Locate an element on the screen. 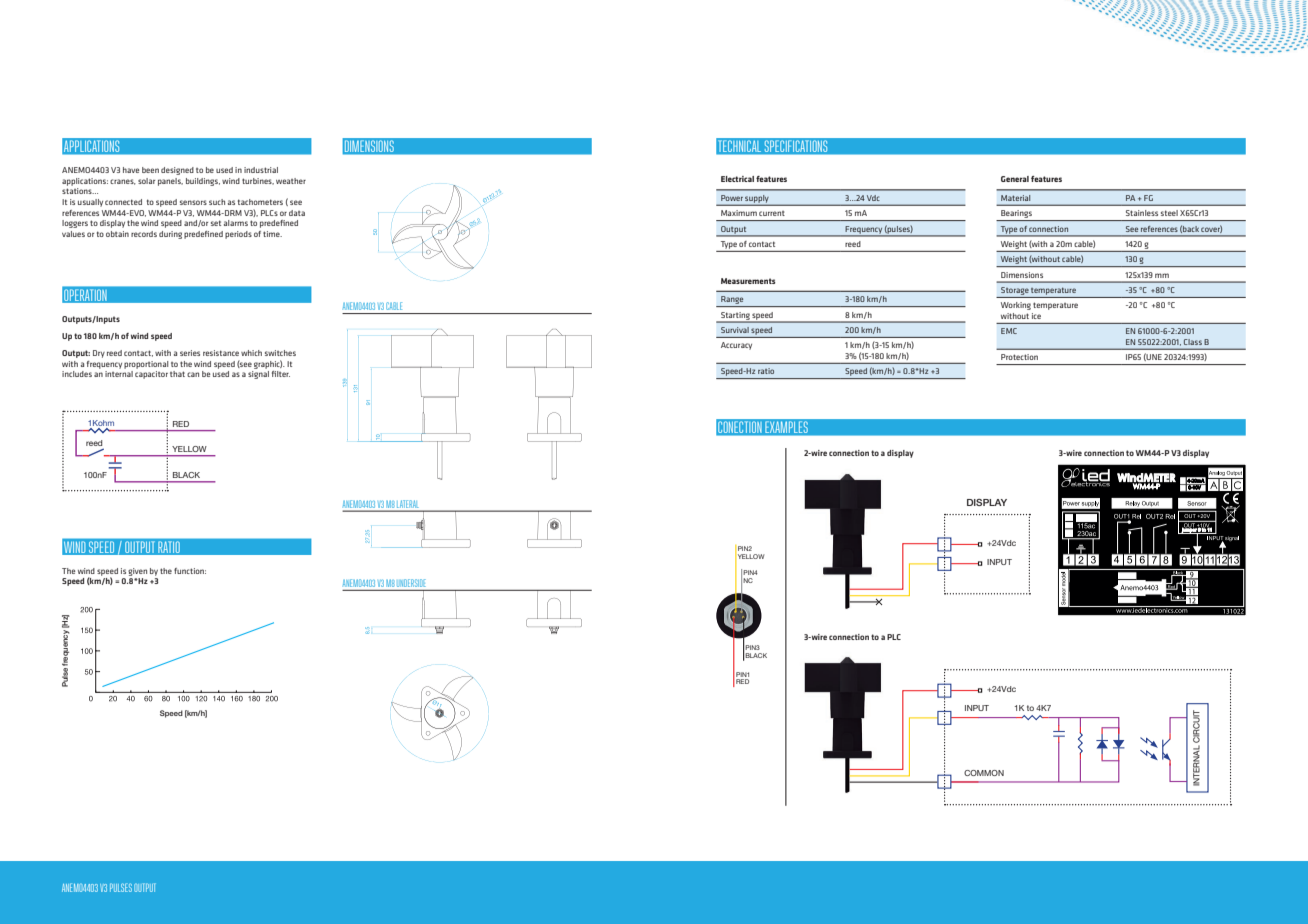 This screenshot has height=924, width=1308. filter is located at coordinates (281, 374).
